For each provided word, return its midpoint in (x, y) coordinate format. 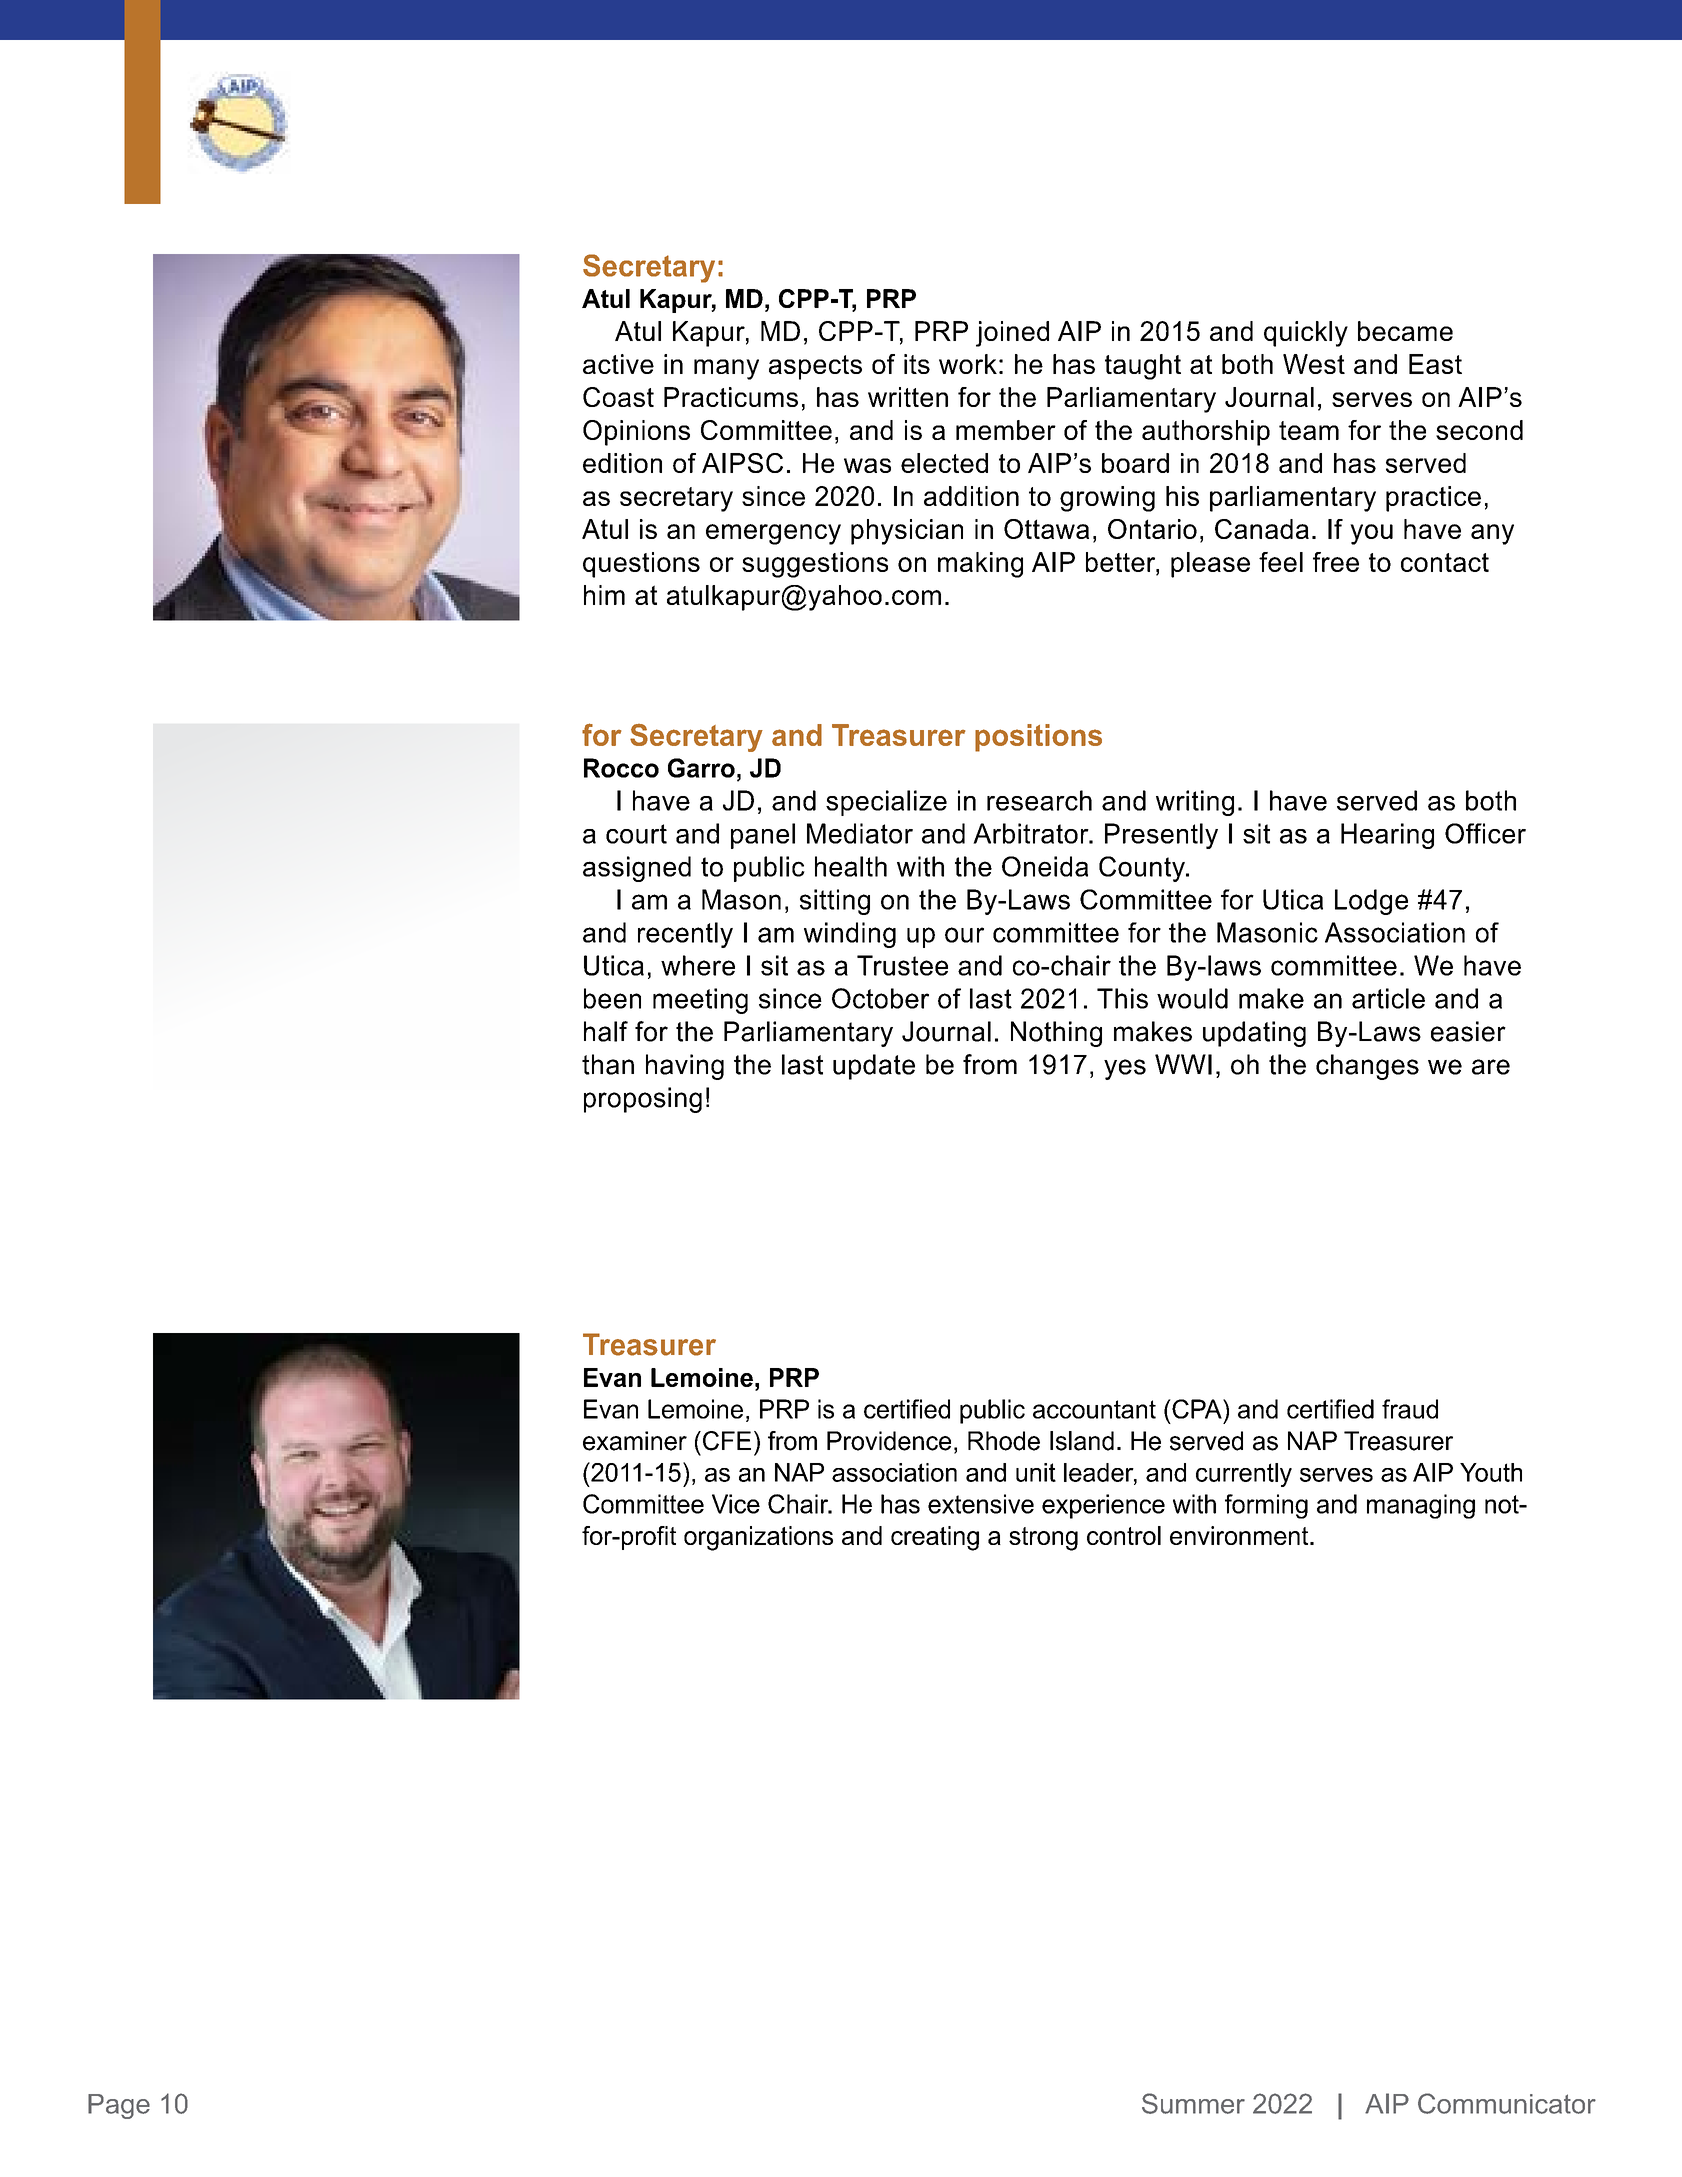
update (874, 1067)
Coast (618, 397)
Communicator (1507, 2103)
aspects (815, 367)
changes (1367, 1067)
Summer (1193, 2103)
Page (119, 2106)
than (608, 1064)
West (1314, 364)
